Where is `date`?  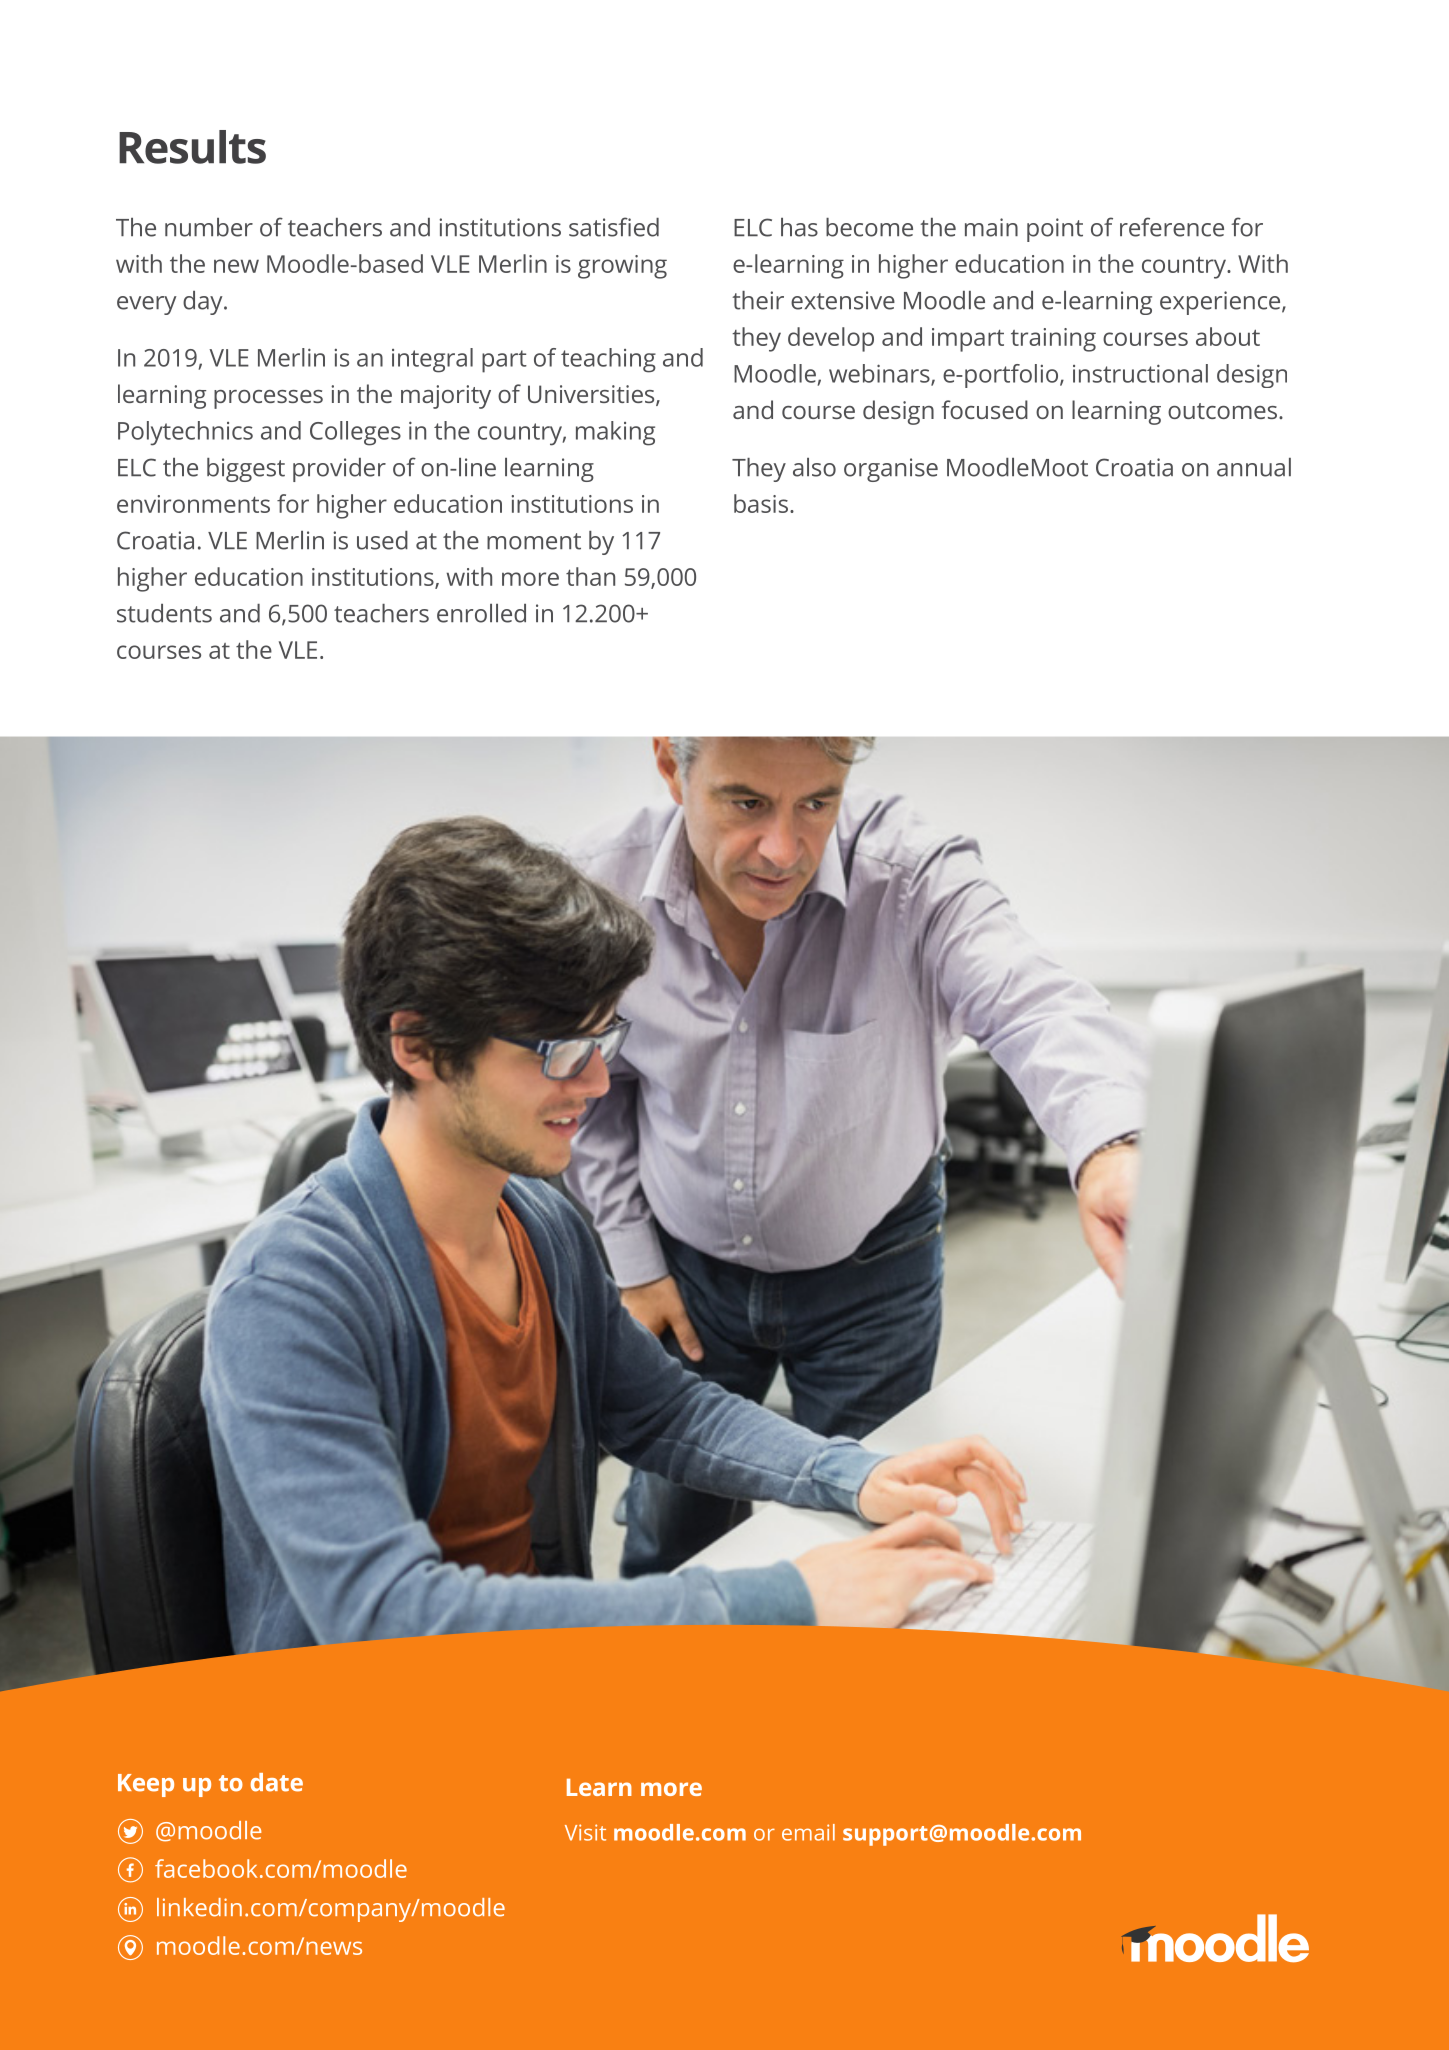
date is located at coordinates (276, 1782).
